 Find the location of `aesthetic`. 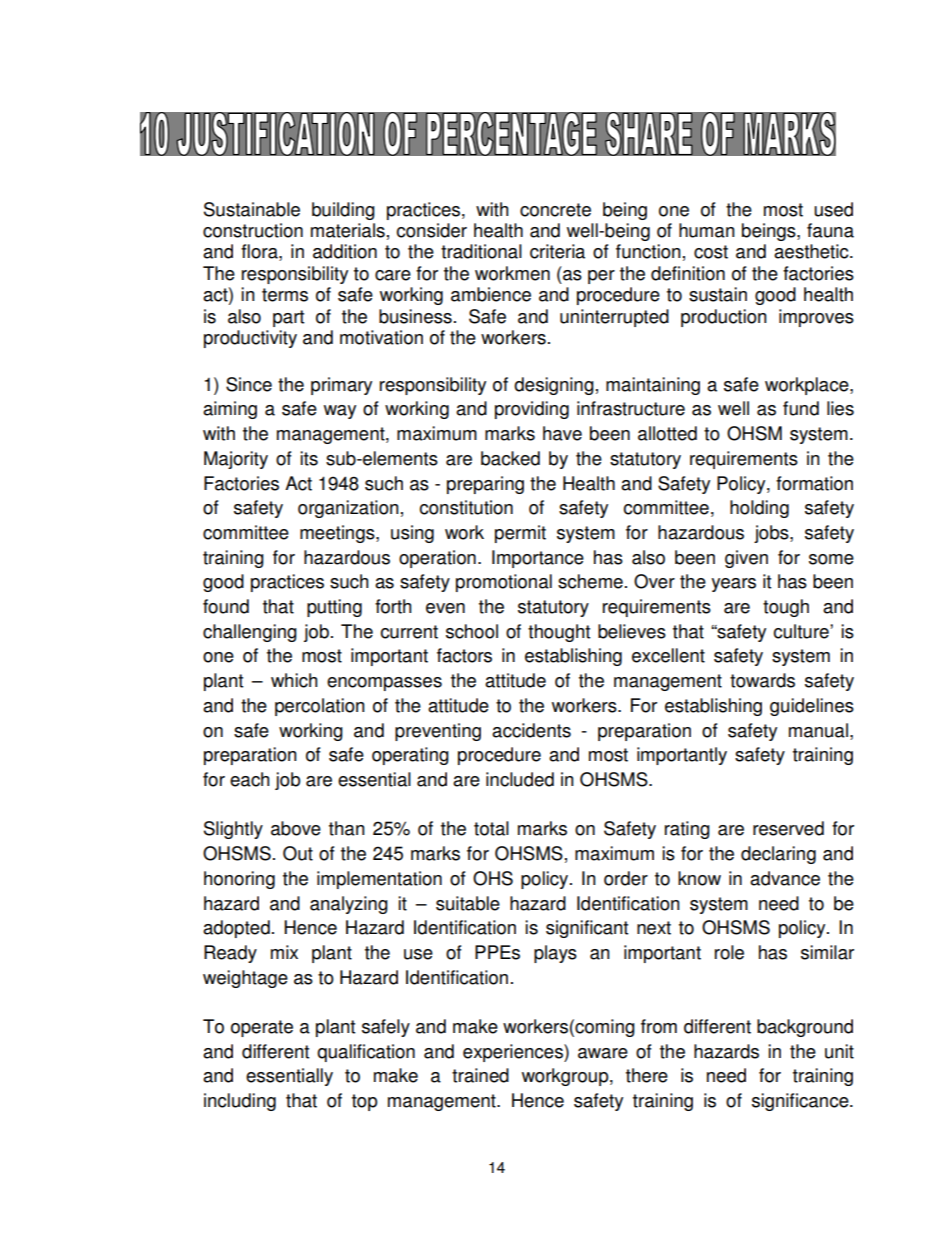

aesthetic is located at coordinates (812, 251).
